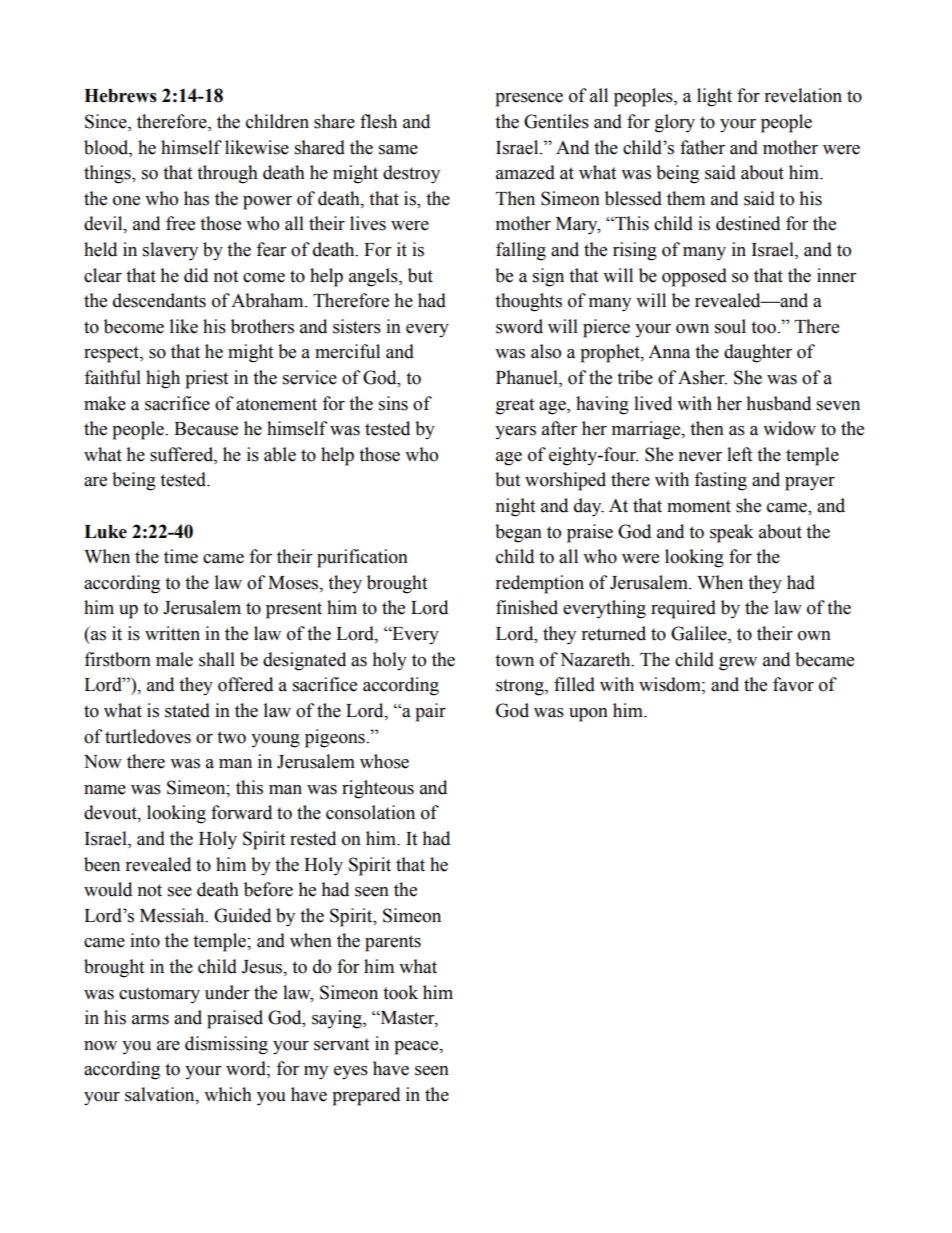 The width and height of the page is (952, 1233). Describe the element at coordinates (714, 97) in the page. I see `light` at that location.
